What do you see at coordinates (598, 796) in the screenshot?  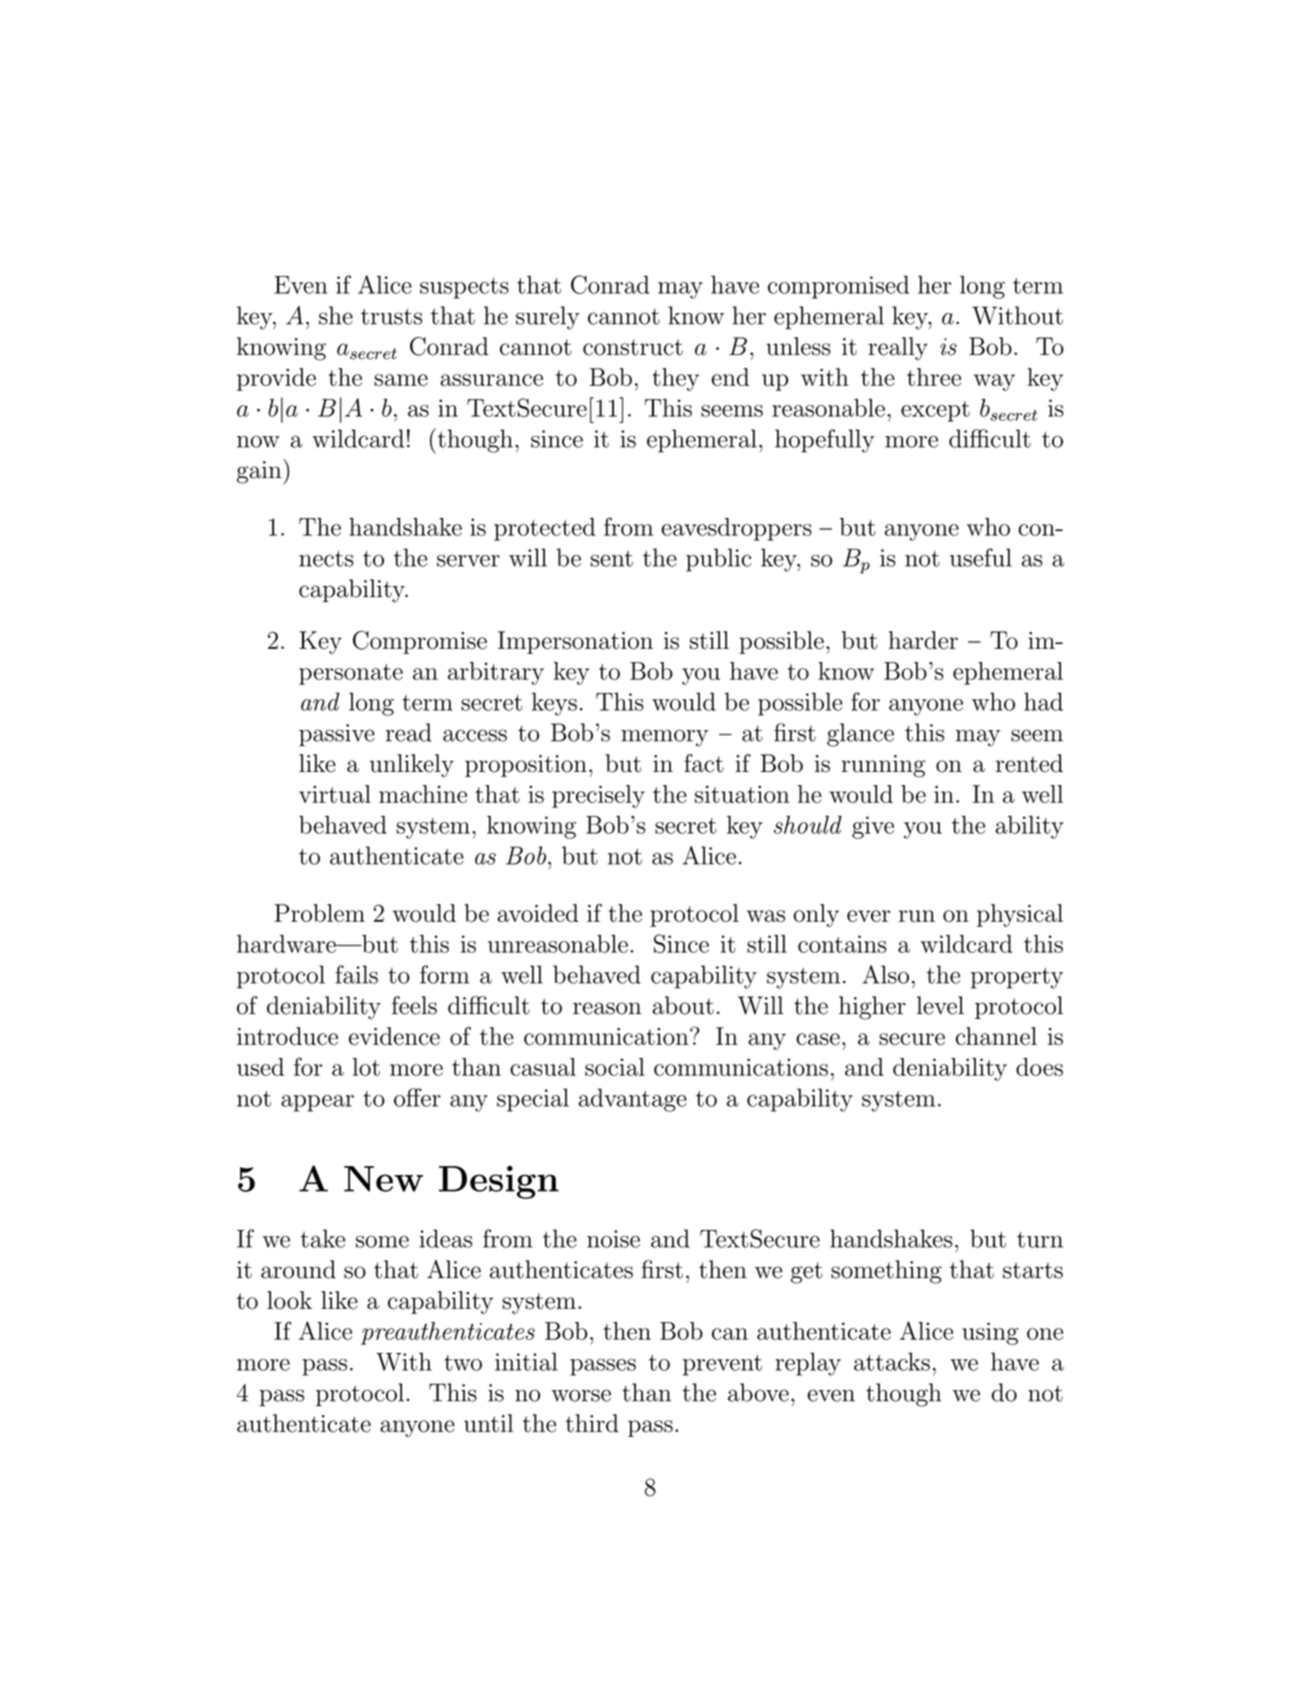 I see `precisely` at bounding box center [598, 796].
